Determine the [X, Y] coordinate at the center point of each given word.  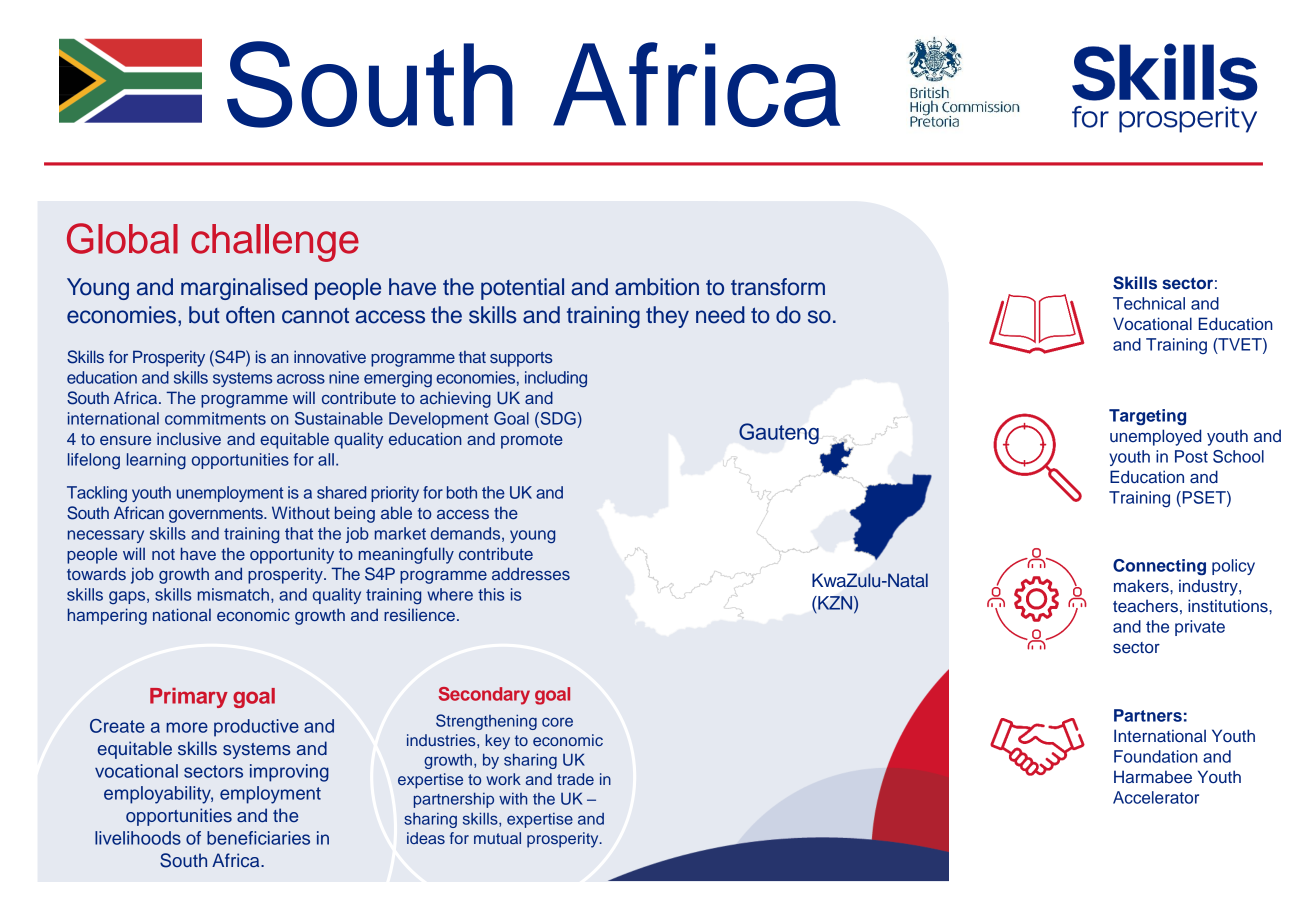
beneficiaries [258, 838]
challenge [275, 243]
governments [217, 515]
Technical [1149, 303]
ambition [657, 287]
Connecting [1159, 567]
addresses [531, 573]
